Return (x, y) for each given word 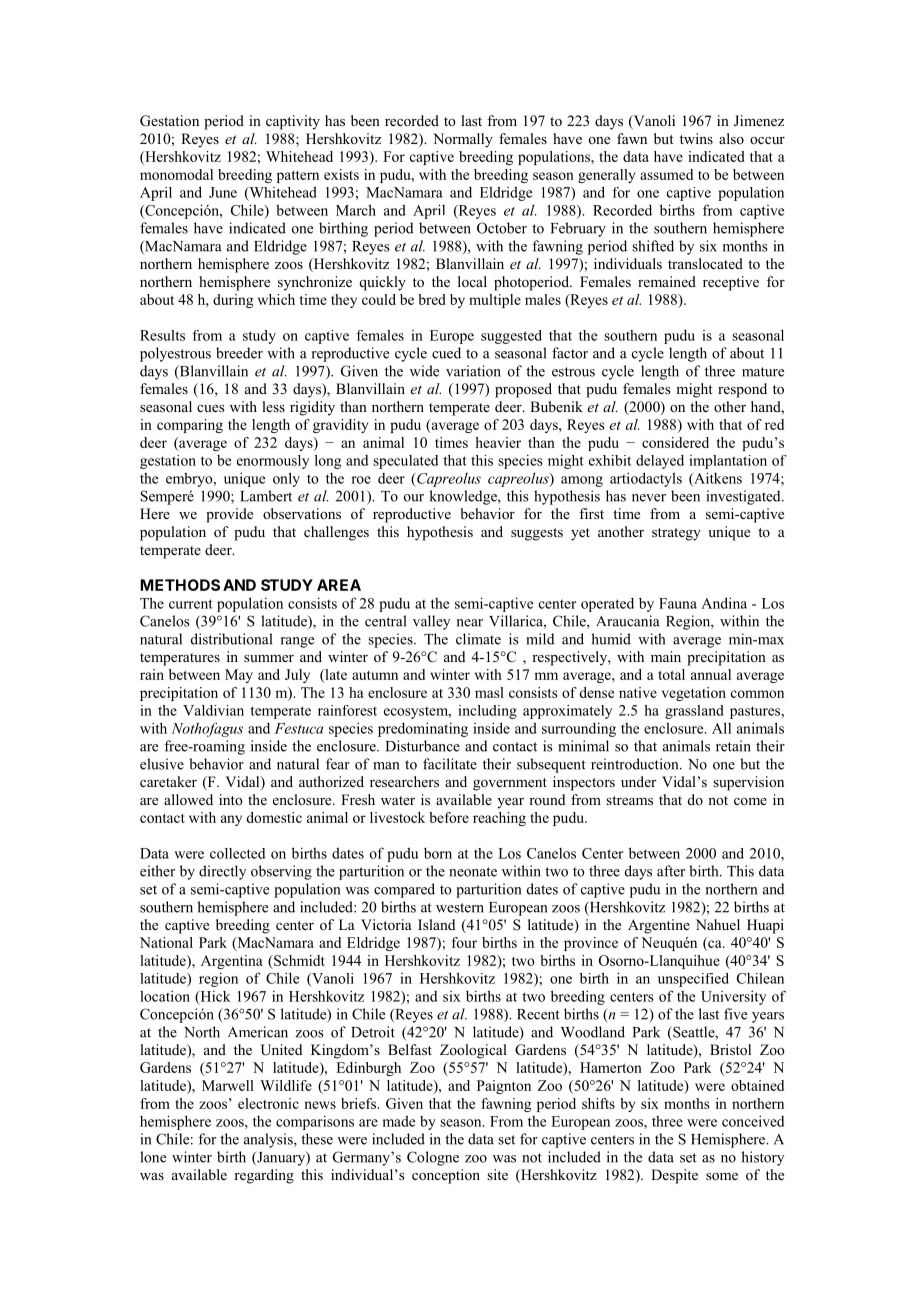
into (231, 799)
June (223, 192)
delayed (660, 461)
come (750, 801)
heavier (498, 442)
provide (229, 515)
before (449, 817)
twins (696, 138)
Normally (463, 140)
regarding (264, 1176)
